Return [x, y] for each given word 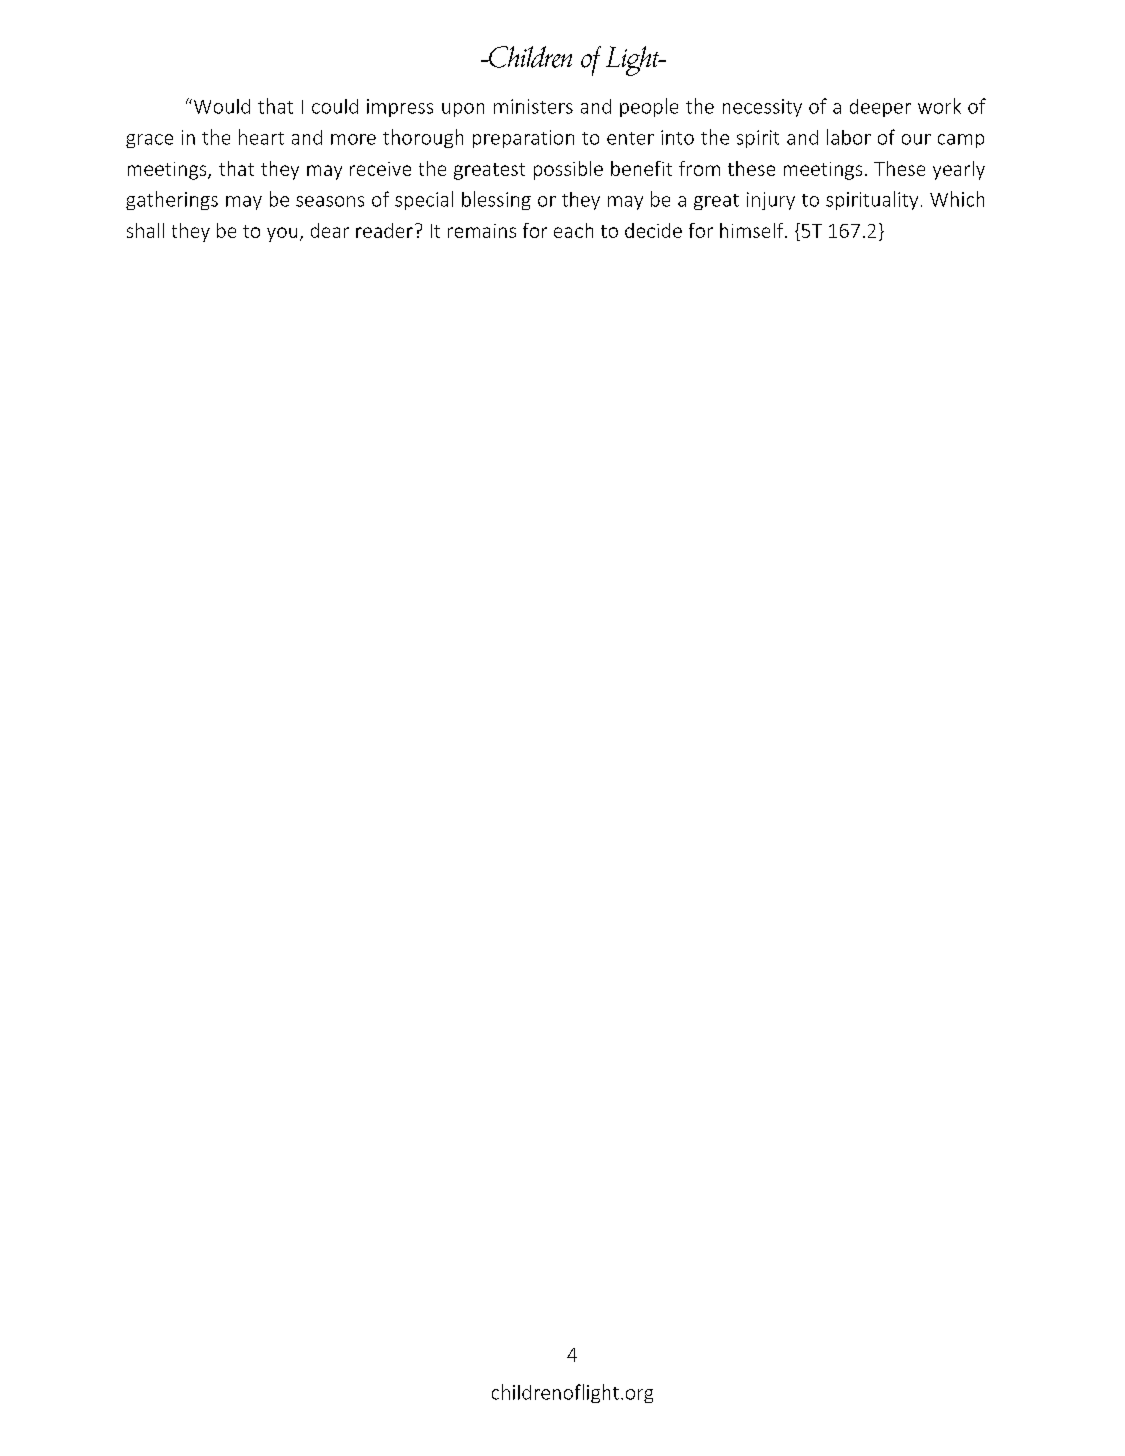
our [916, 139]
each [573, 230]
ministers [533, 106]
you [282, 234]
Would [220, 106]
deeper [880, 108]
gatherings [172, 200]
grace [149, 141]
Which [957, 199]
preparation [523, 139]
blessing [496, 200]
